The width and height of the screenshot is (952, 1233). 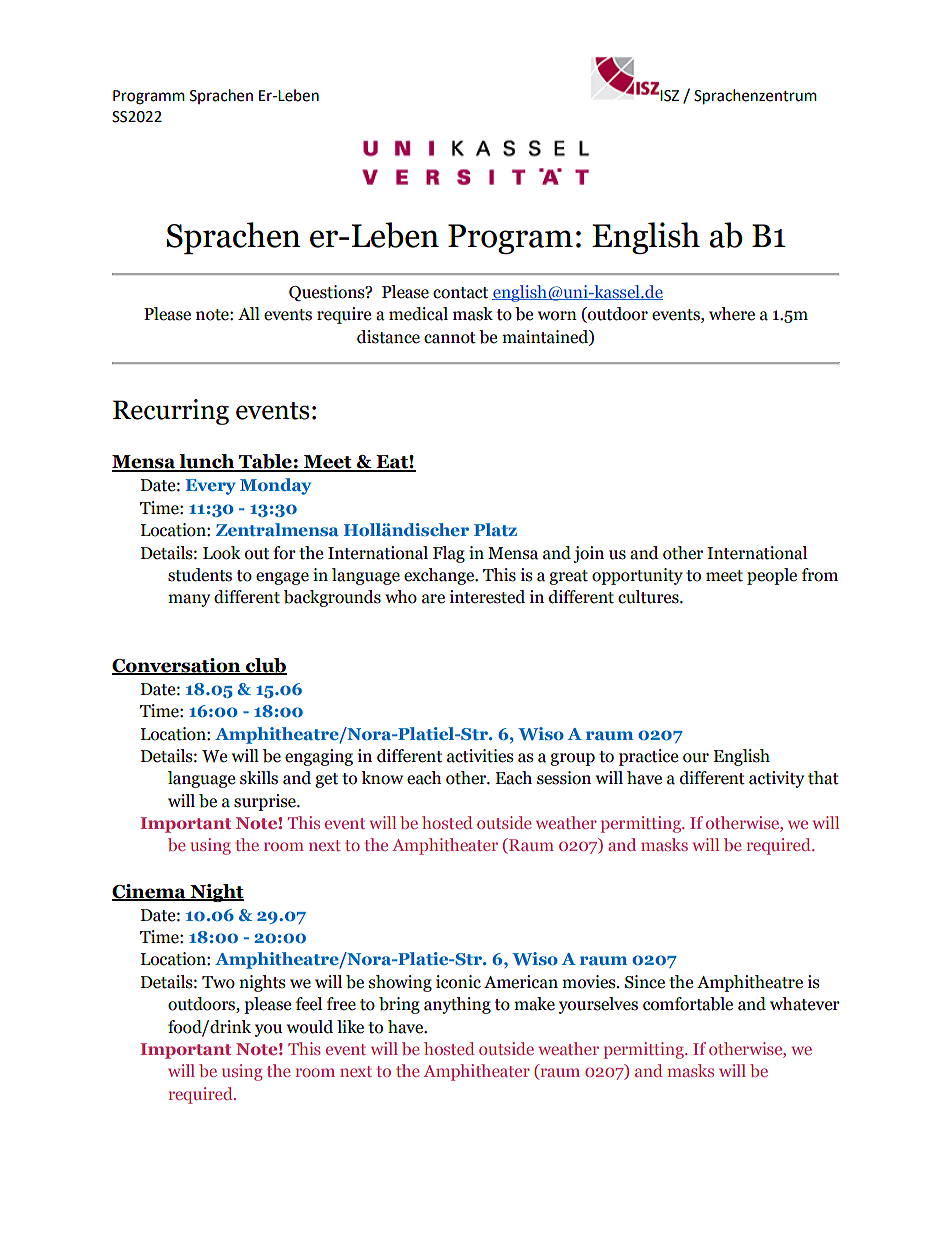 I want to click on Two, so click(x=218, y=982).
